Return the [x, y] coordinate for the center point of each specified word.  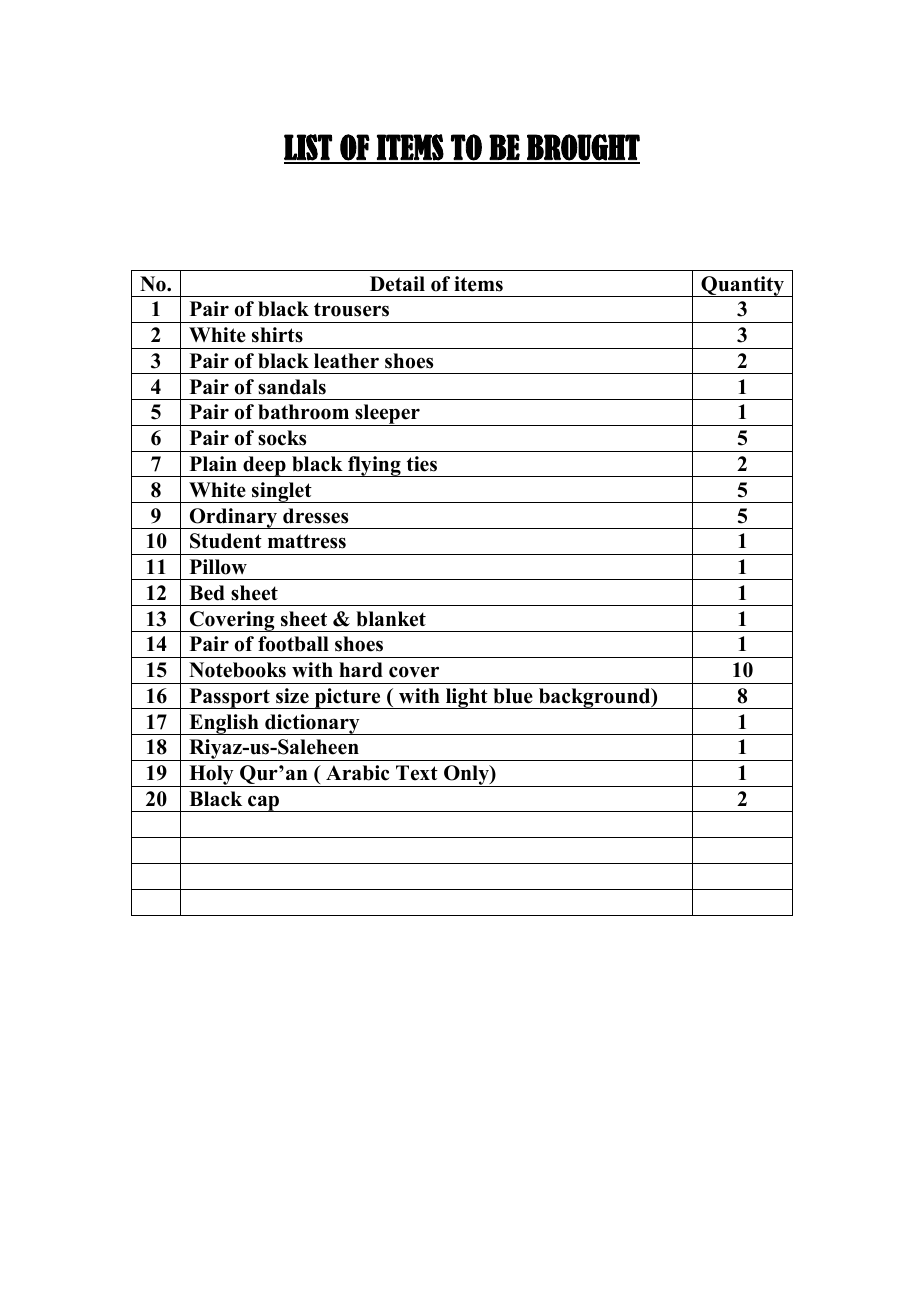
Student [226, 541]
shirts [277, 335]
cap [264, 803]
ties [422, 464]
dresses [315, 516]
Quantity [742, 286]
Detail [397, 284]
